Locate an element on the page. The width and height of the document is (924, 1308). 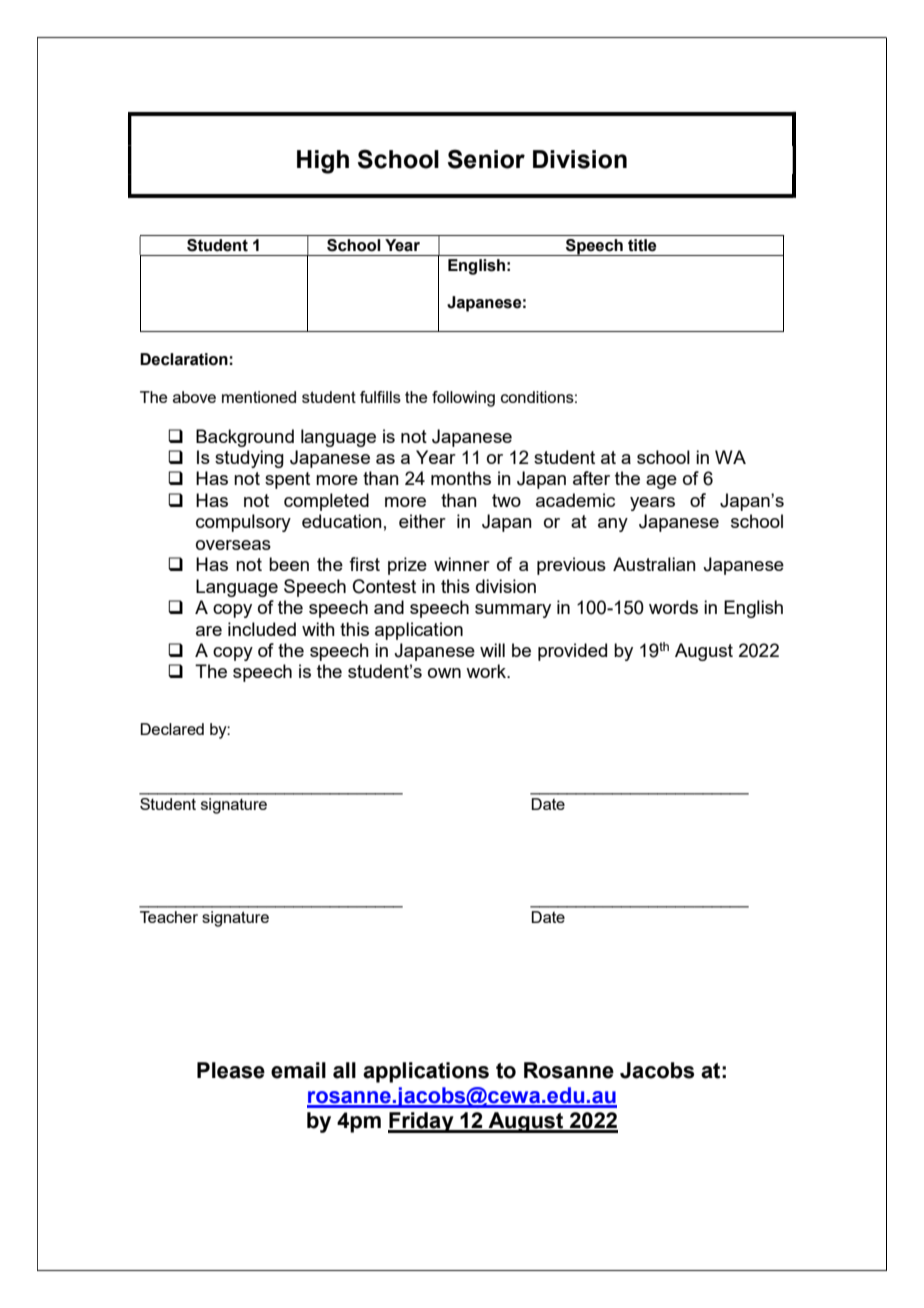
following is located at coordinates (463, 399).
